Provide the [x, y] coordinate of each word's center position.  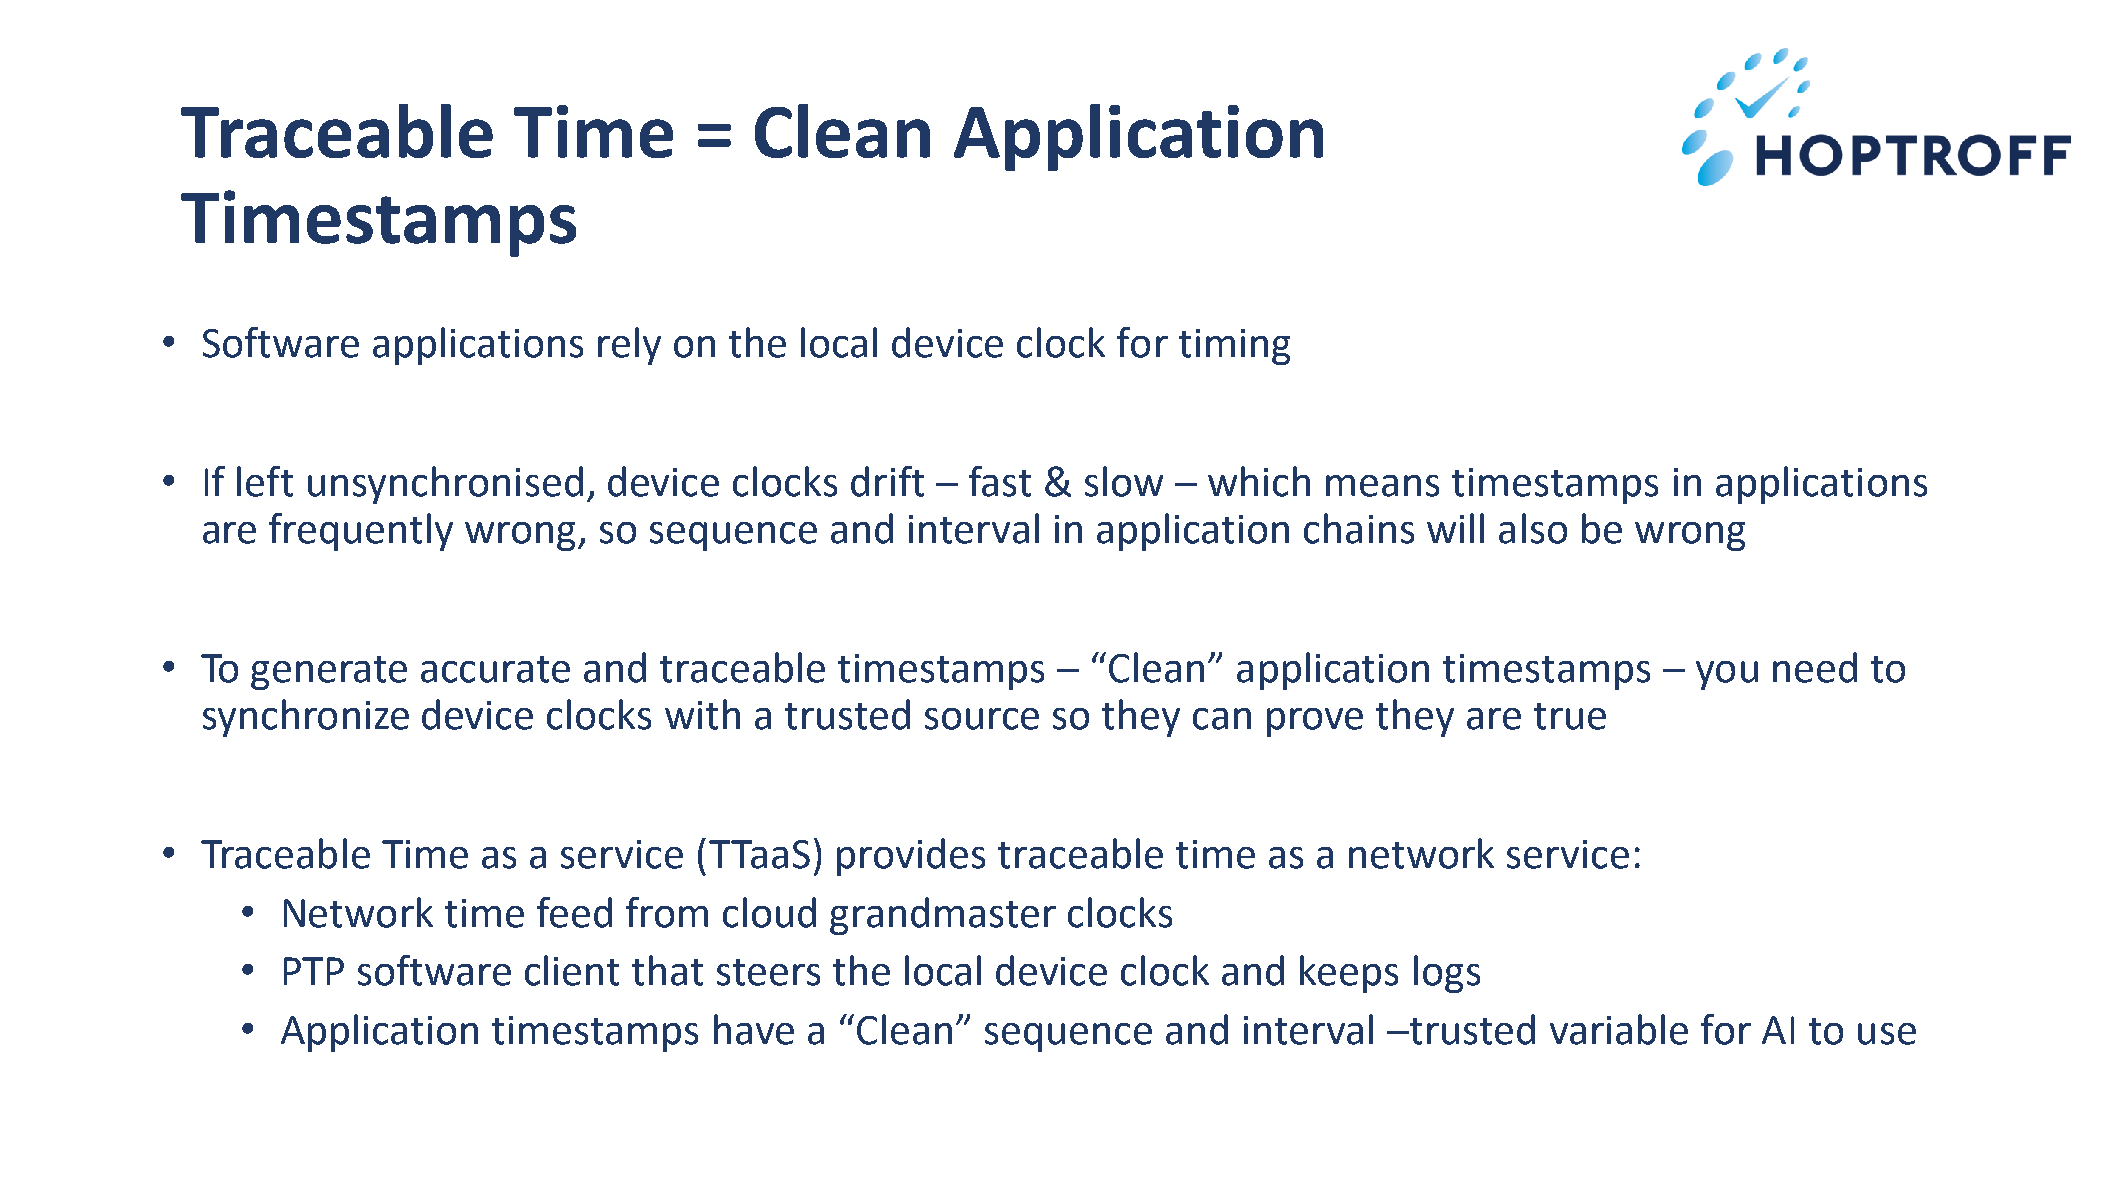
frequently [361, 532]
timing [1234, 347]
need [1815, 667]
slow [1124, 481]
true [1570, 716]
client [572, 970]
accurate [495, 669]
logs [1447, 974]
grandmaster [943, 916]
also [1533, 528]
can [1222, 719]
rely [629, 346]
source [982, 719]
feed [574, 912]
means [1382, 486]
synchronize [306, 718]
